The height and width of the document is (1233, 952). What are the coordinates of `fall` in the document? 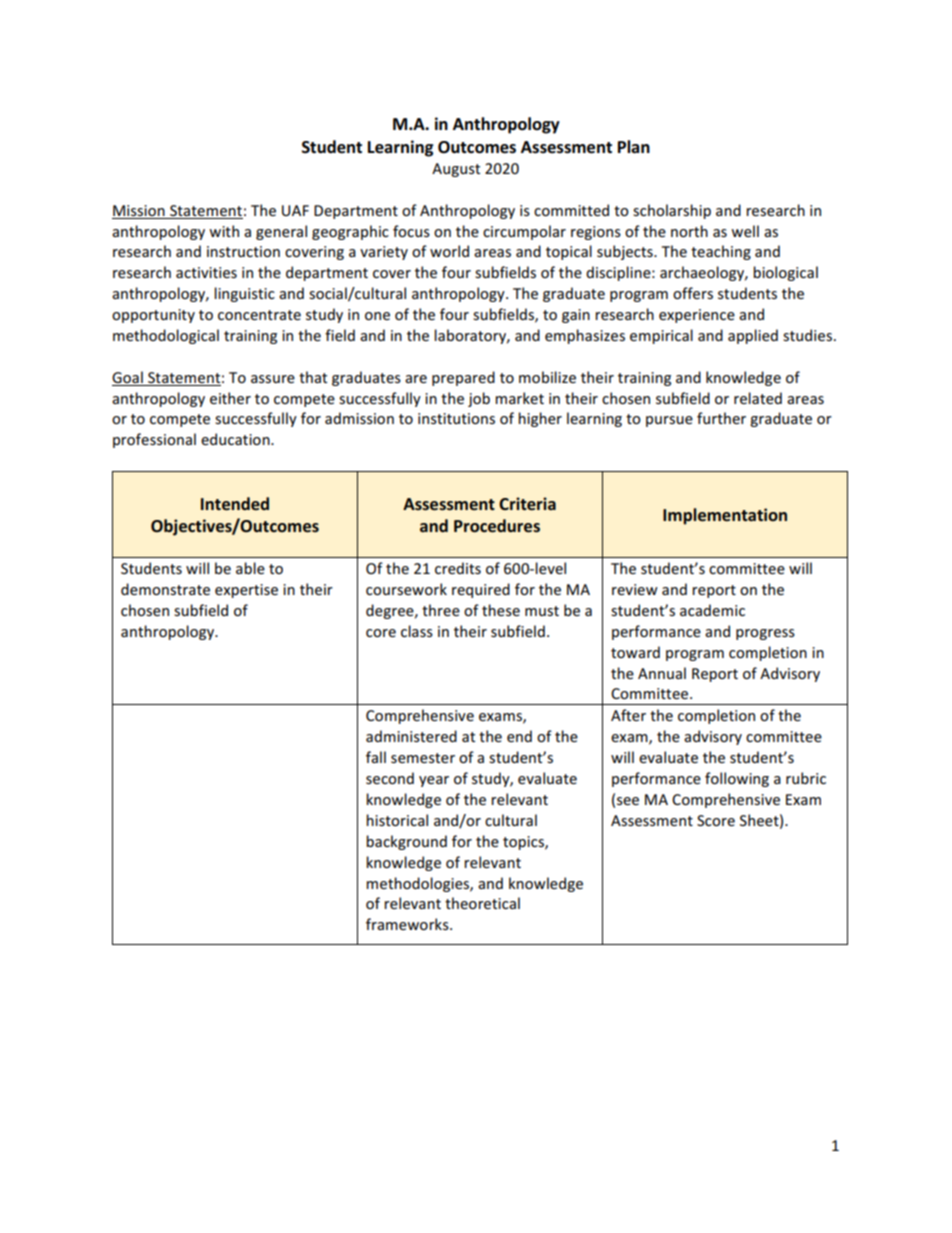 It's located at (376, 757).
